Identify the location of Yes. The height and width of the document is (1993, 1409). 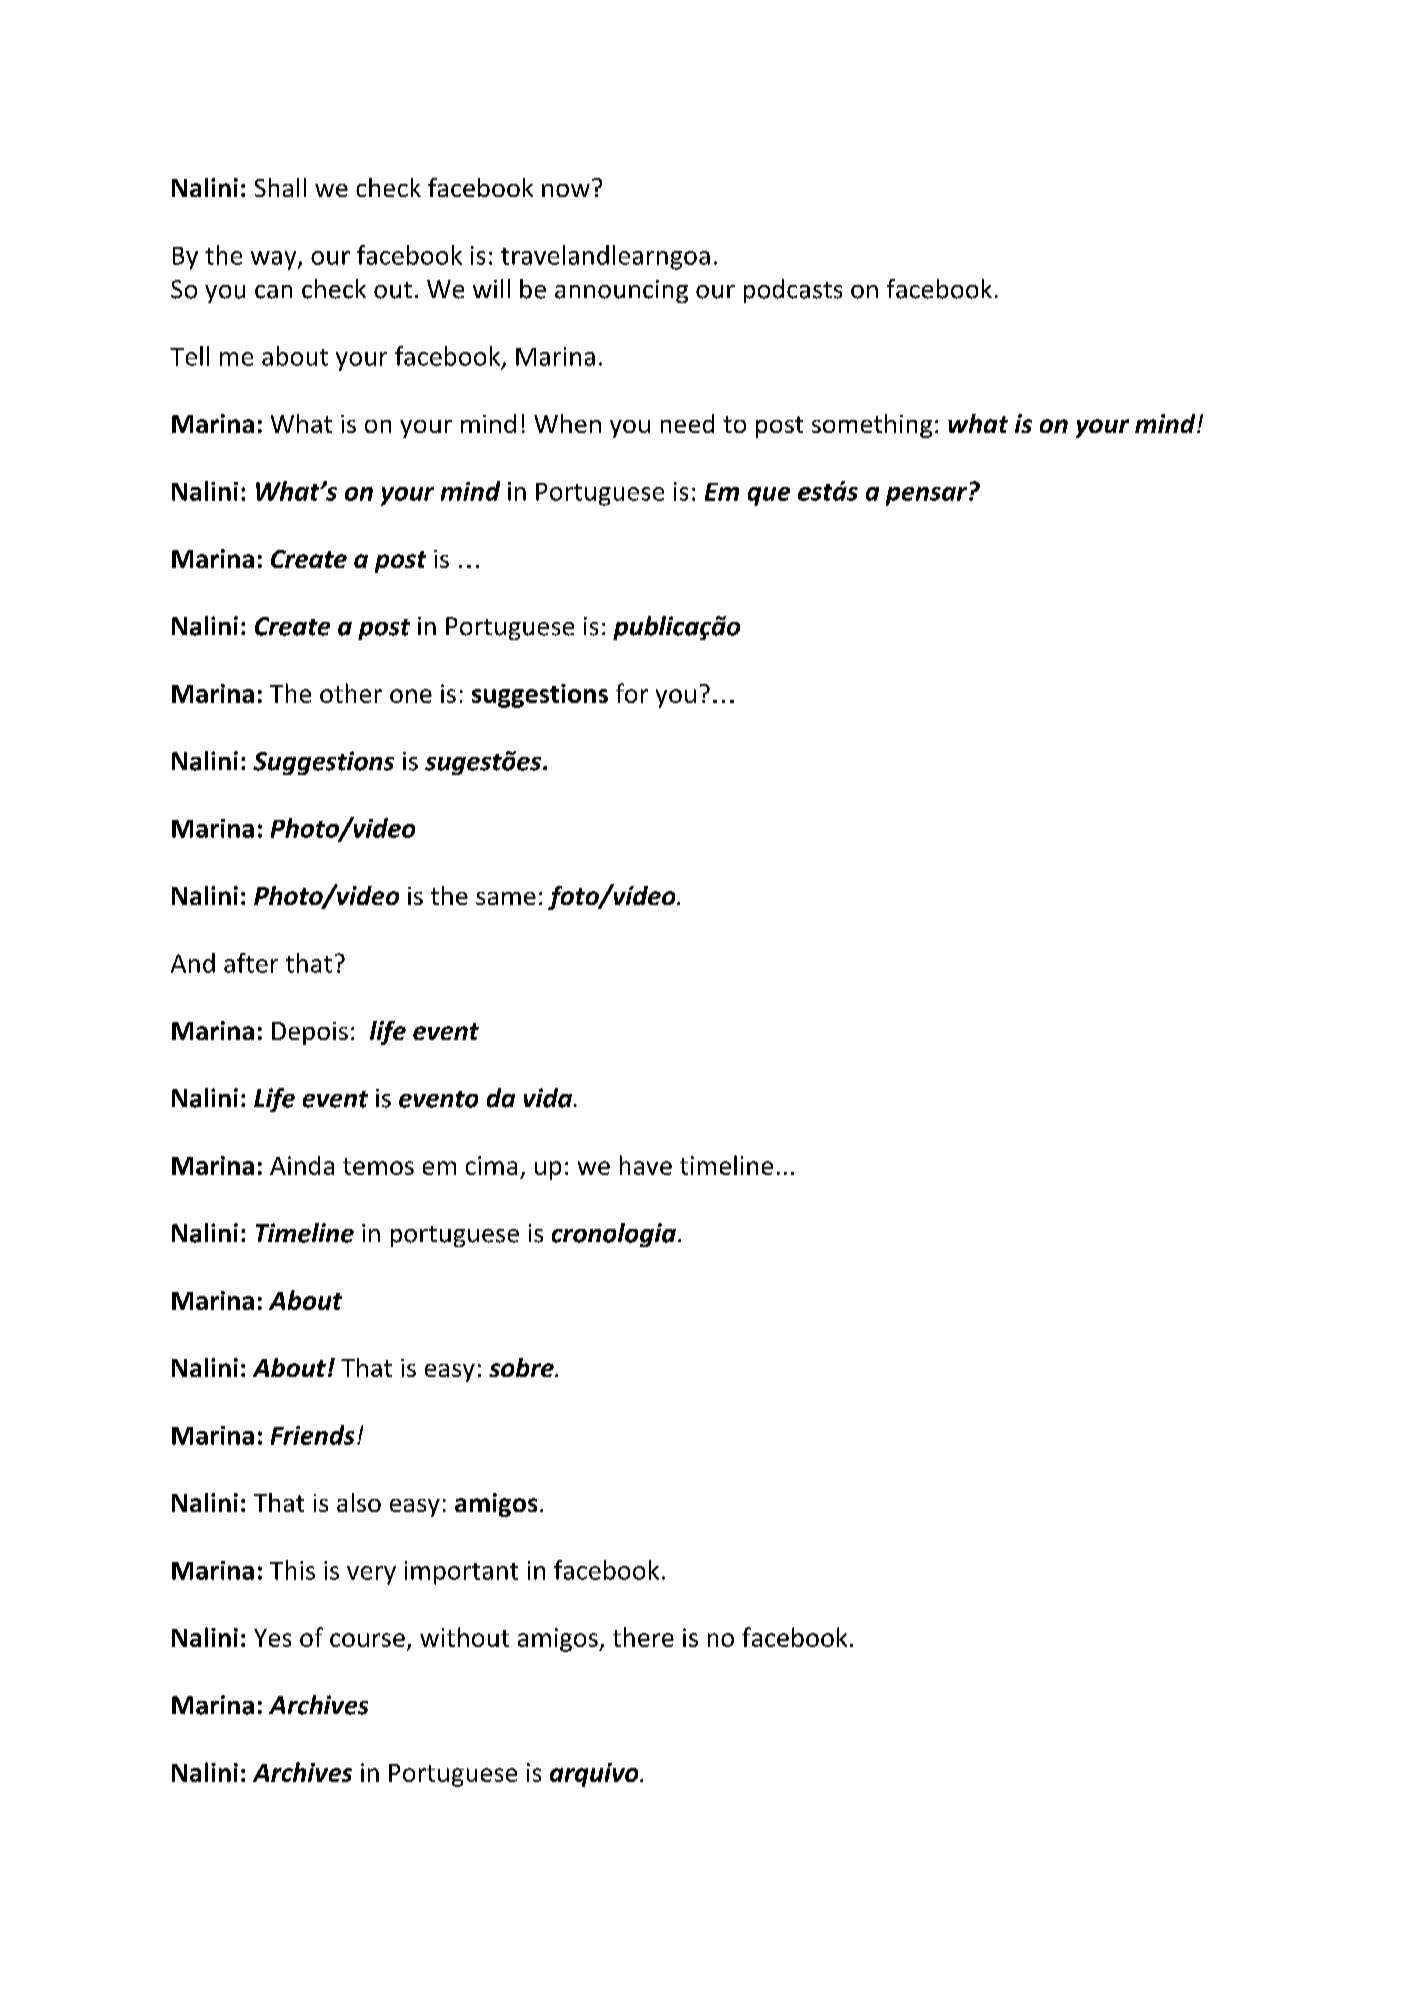
(272, 1638).
